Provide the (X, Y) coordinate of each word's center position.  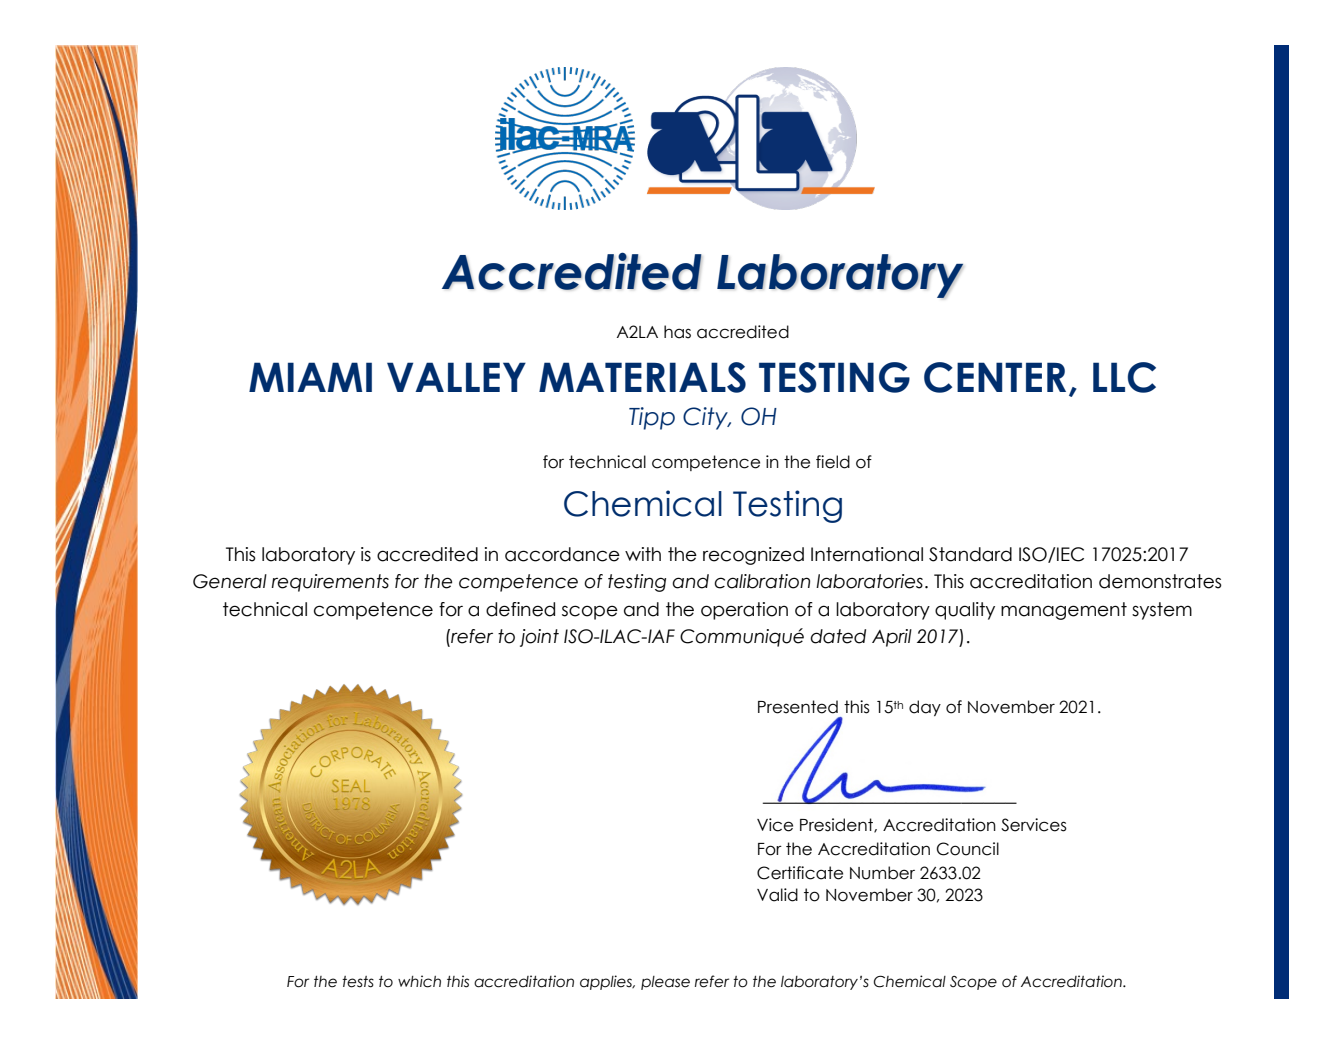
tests (358, 982)
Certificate (800, 873)
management (1064, 611)
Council (968, 849)
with (643, 554)
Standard (970, 554)
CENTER (995, 377)
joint (539, 638)
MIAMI (310, 377)
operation (744, 611)
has (677, 332)
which (419, 981)
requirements (330, 583)
